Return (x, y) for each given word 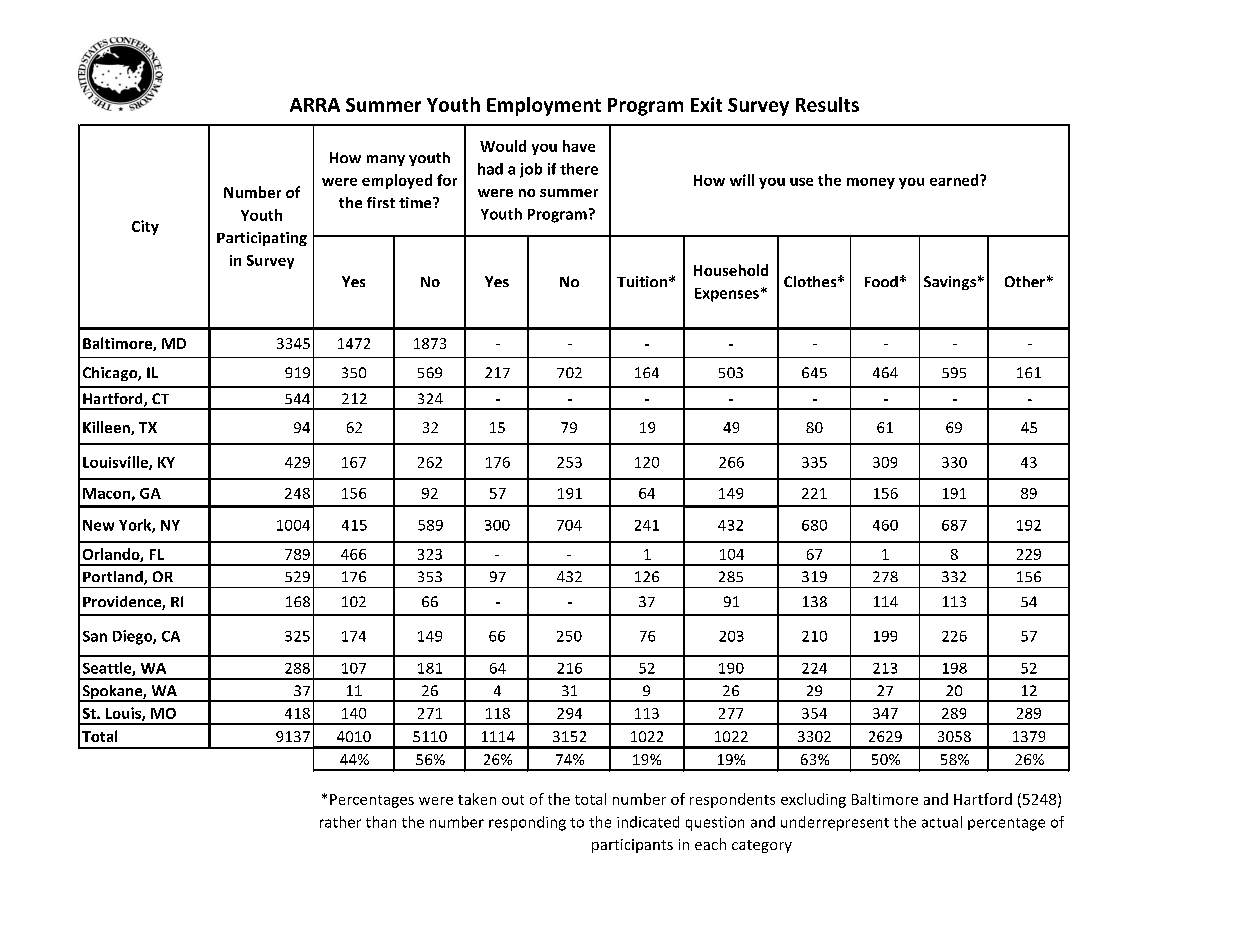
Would (503, 146)
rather (340, 822)
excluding (813, 800)
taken (477, 799)
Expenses (727, 295)
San (95, 636)
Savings (950, 283)
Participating (262, 239)
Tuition (642, 281)
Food (881, 281)
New (98, 525)
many (386, 160)
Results (827, 104)
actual (942, 822)
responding (527, 823)
